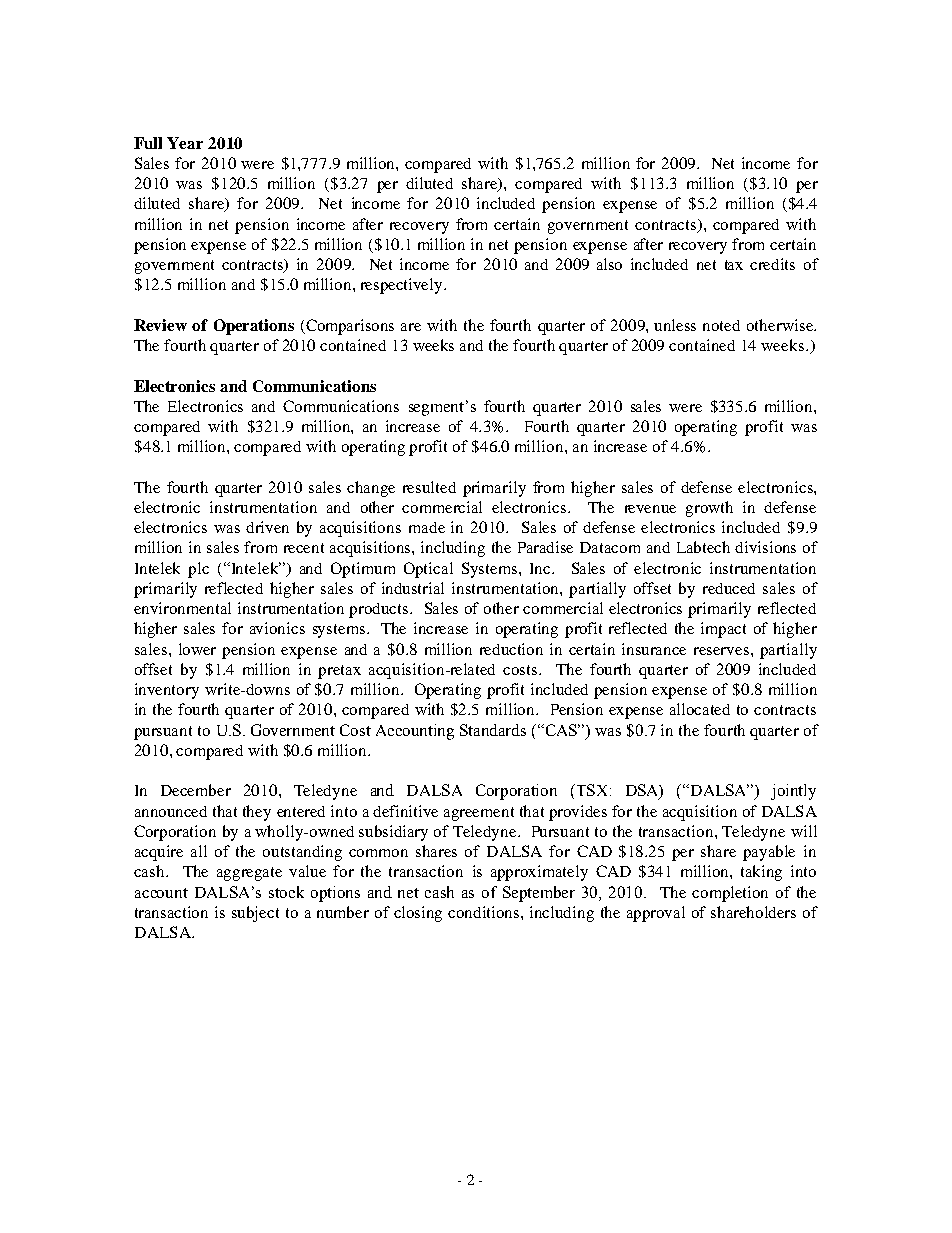 The width and height of the screenshot is (952, 1233). Describe the element at coordinates (185, 143) in the screenshot. I see `Year` at that location.
